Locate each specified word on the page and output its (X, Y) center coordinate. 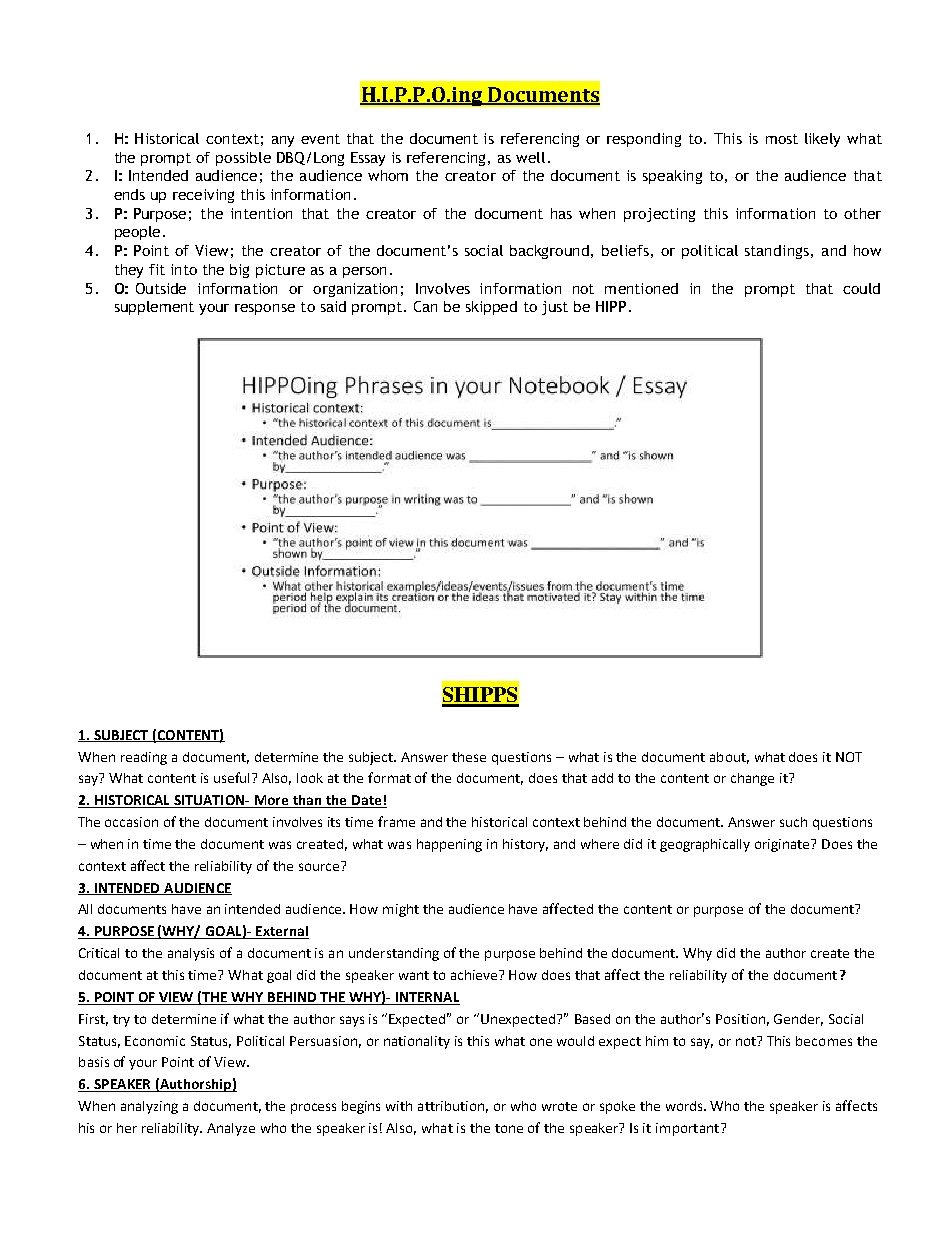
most (782, 139)
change (752, 779)
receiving (203, 196)
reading (144, 758)
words (686, 1106)
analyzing (149, 1107)
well (530, 157)
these (469, 757)
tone (509, 1128)
